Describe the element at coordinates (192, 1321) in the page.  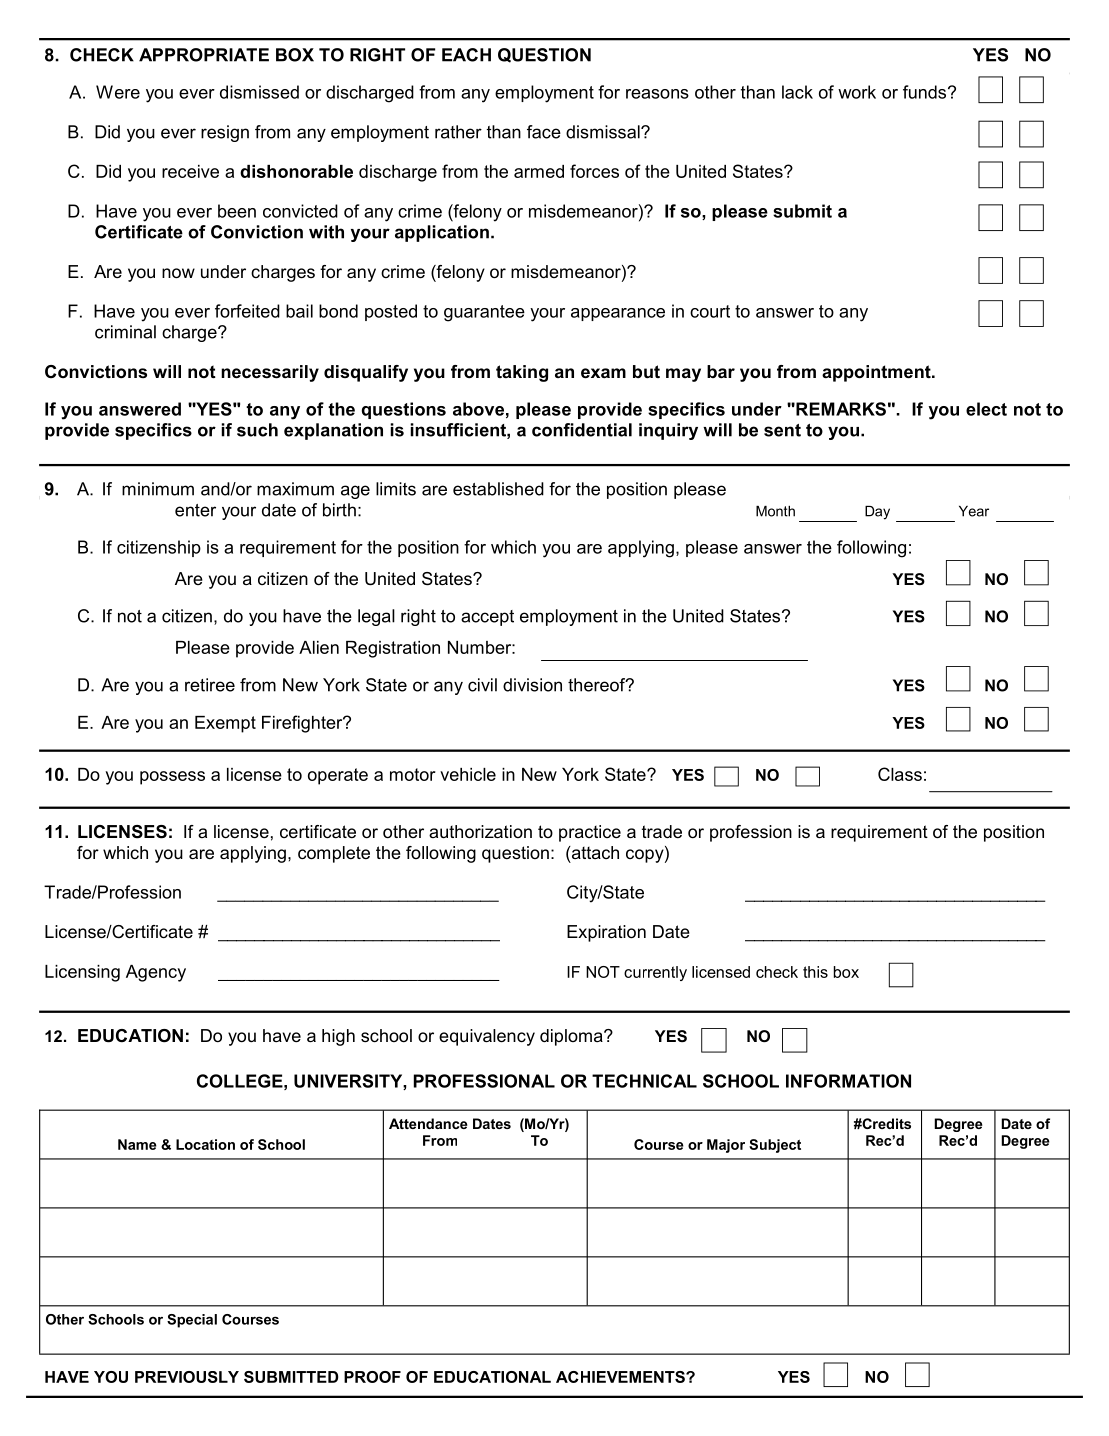
I see `Special` at that location.
